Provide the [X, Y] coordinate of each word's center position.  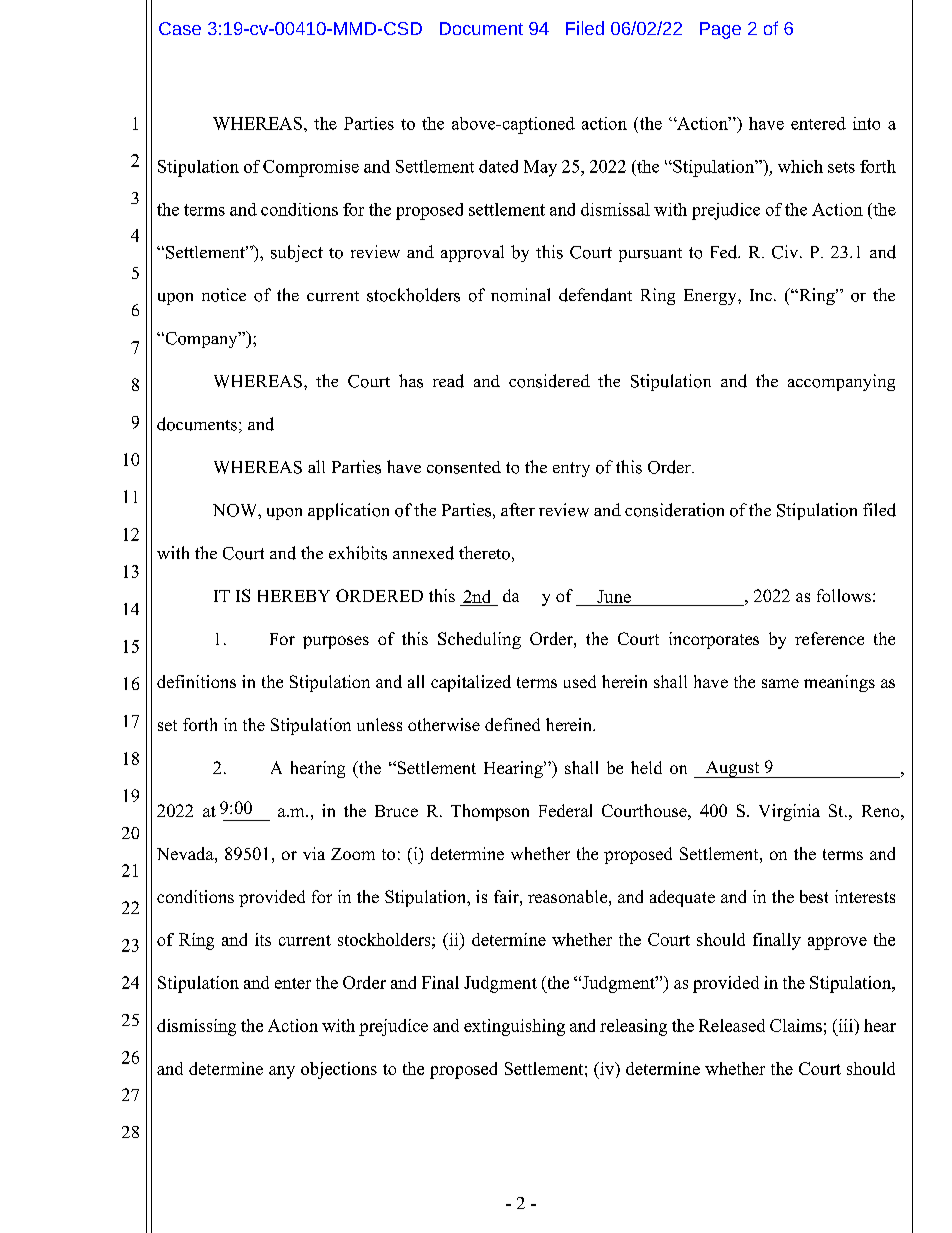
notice [224, 295]
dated [498, 166]
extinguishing [514, 1027]
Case [180, 28]
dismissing [196, 1027]
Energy [711, 297]
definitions [196, 681]
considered [549, 381]
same [780, 683]
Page [720, 30]
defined [512, 724]
